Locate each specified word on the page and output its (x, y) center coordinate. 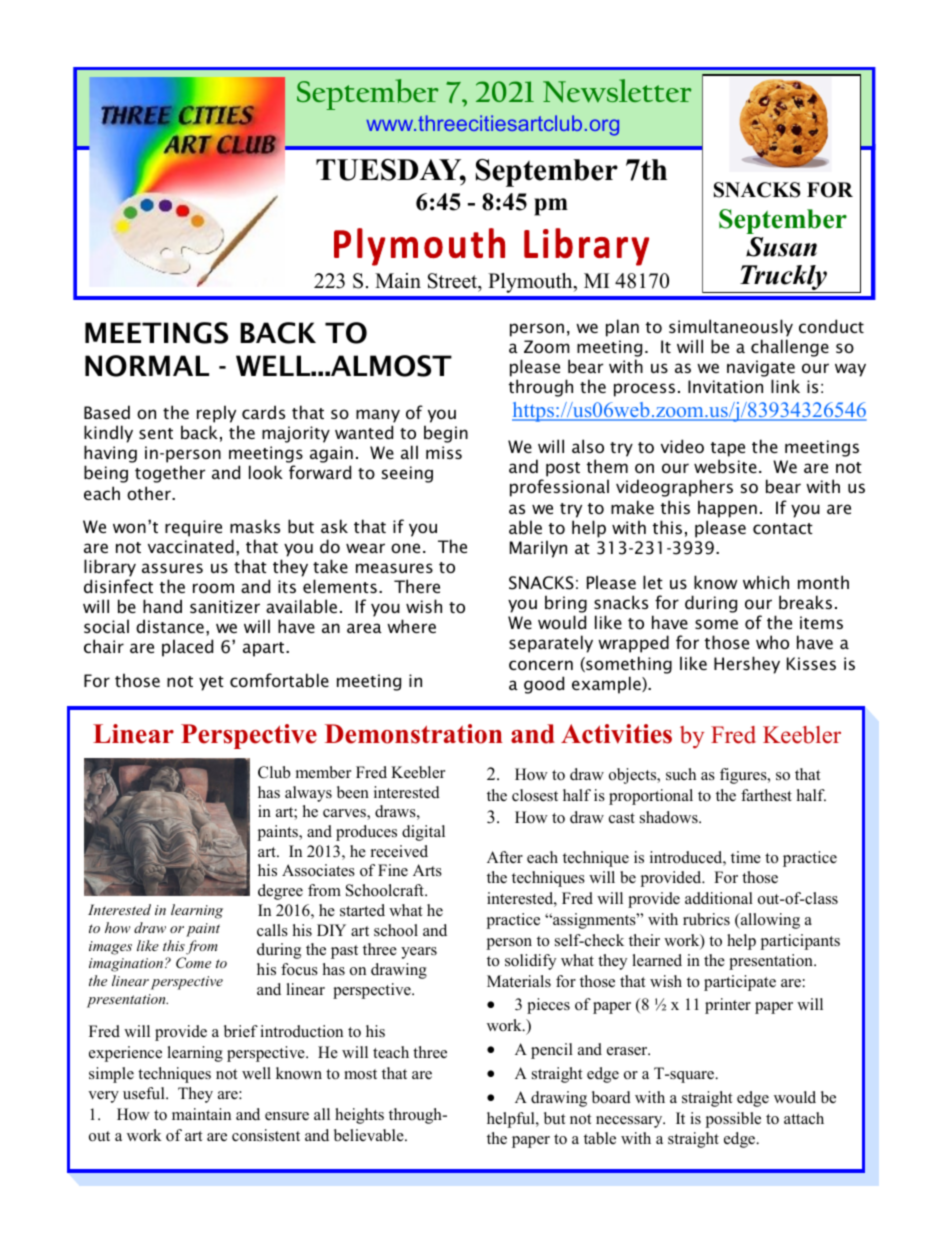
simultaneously (731, 328)
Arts (427, 870)
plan (622, 328)
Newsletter (617, 91)
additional (719, 898)
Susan (781, 247)
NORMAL (147, 366)
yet (211, 683)
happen (727, 509)
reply (216, 414)
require (193, 528)
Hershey (747, 665)
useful (145, 1093)
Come (193, 963)
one (405, 548)
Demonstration (414, 734)
